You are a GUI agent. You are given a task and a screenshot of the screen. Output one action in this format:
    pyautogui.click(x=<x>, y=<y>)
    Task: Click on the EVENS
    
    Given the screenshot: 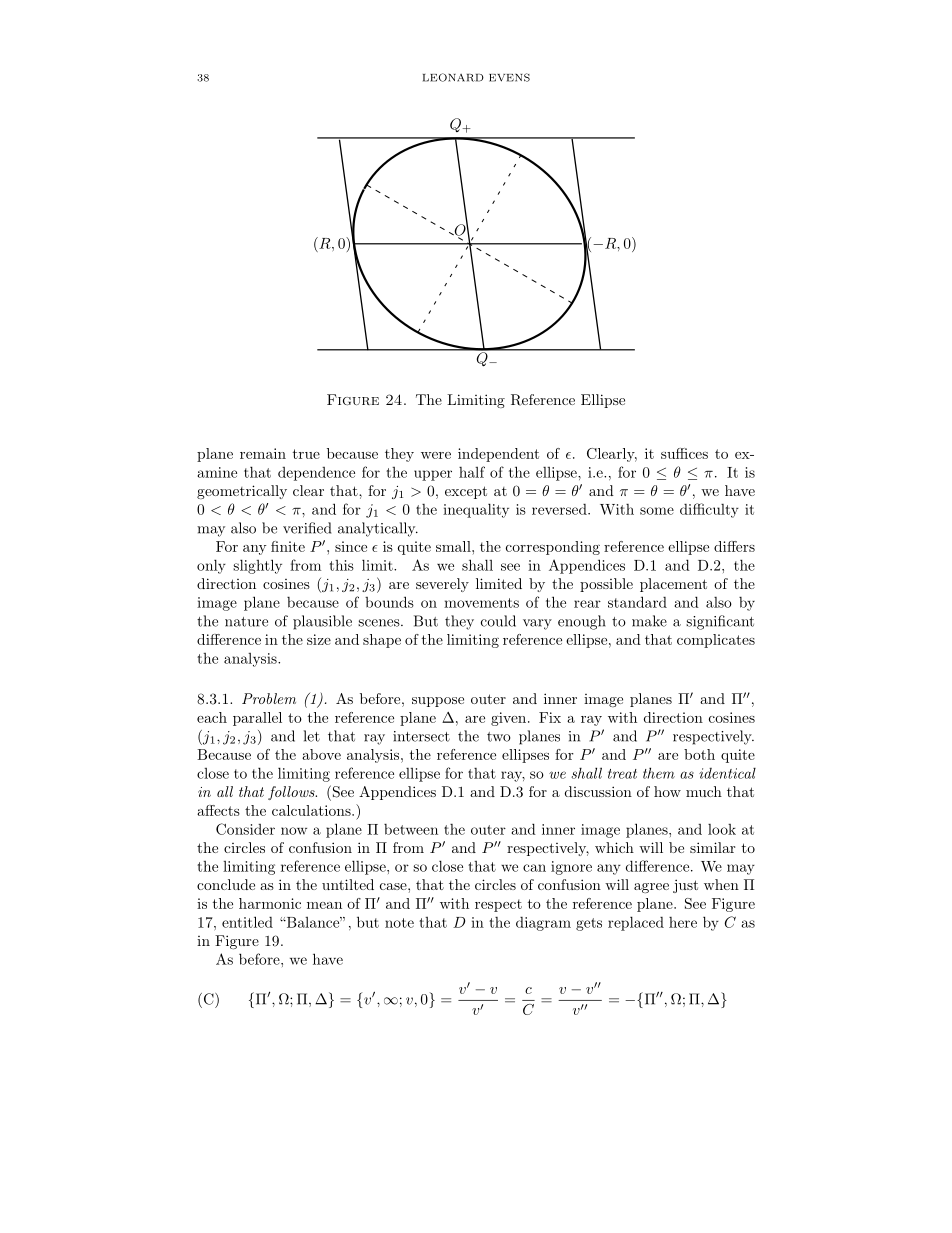 What is the action you would take?
    pyautogui.click(x=509, y=77)
